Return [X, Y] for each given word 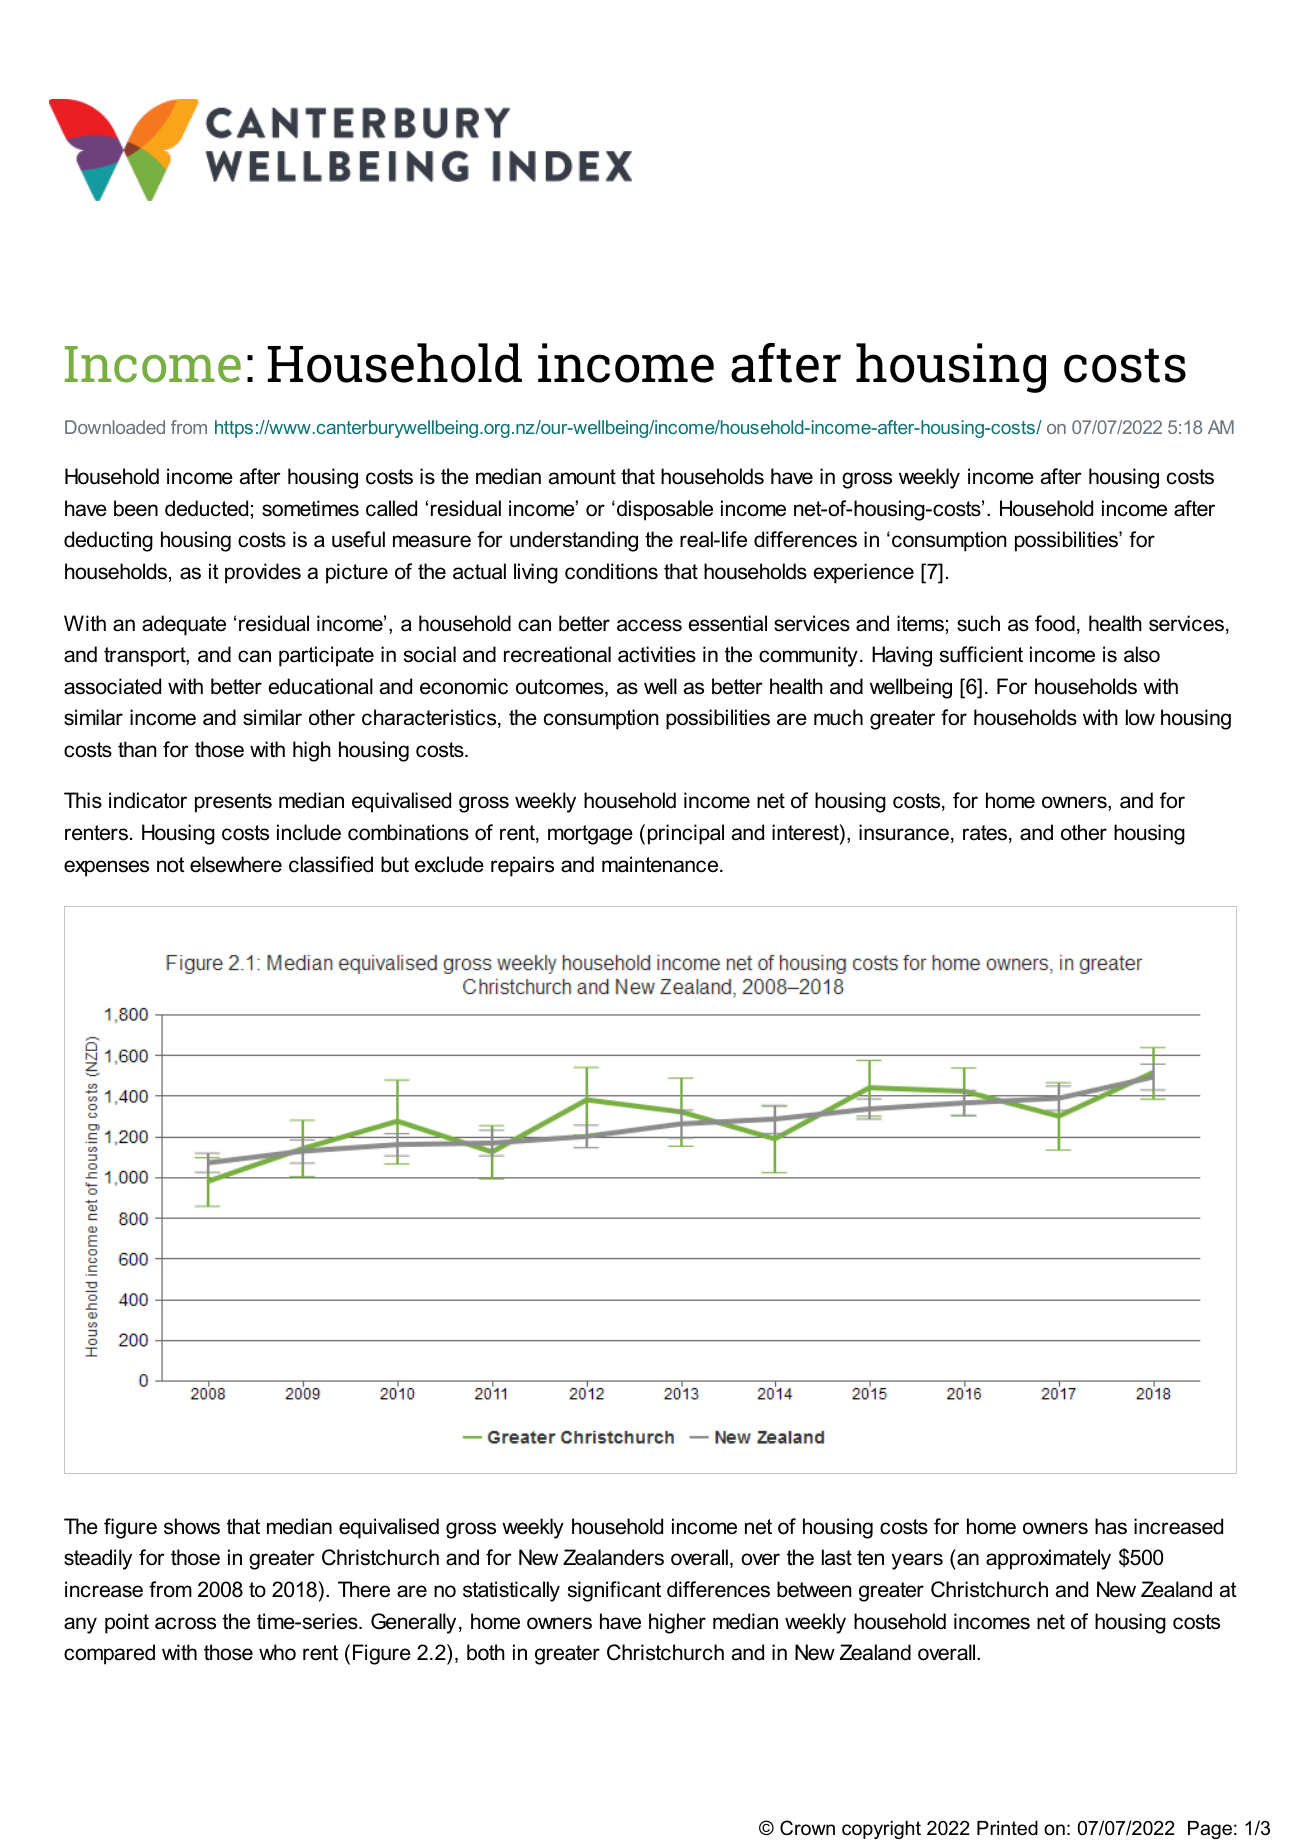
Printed [1007, 1828]
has [1111, 1526]
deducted [206, 508]
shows [192, 1526]
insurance [904, 832]
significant [614, 1591]
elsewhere [236, 864]
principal [686, 834]
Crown [807, 1828]
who [277, 1652]
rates [986, 834]
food [1055, 623]
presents [233, 803]
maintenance [661, 864]
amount [582, 477]
